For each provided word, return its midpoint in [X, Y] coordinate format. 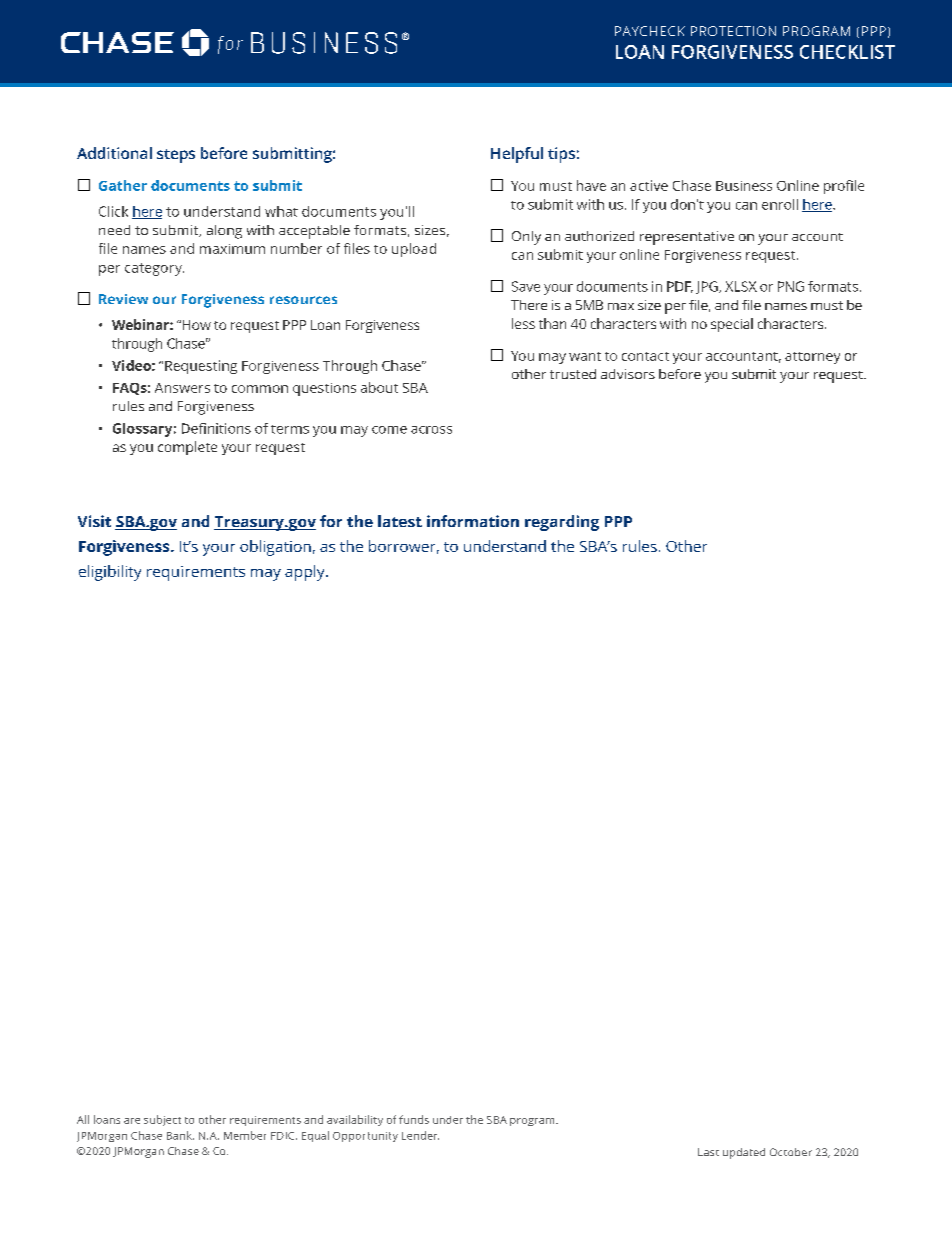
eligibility [110, 573]
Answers [182, 388]
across [431, 430]
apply [306, 573]
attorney [812, 358]
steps [176, 156]
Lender [420, 1135]
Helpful [517, 155]
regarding [562, 523]
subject [162, 1120]
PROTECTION [733, 31]
